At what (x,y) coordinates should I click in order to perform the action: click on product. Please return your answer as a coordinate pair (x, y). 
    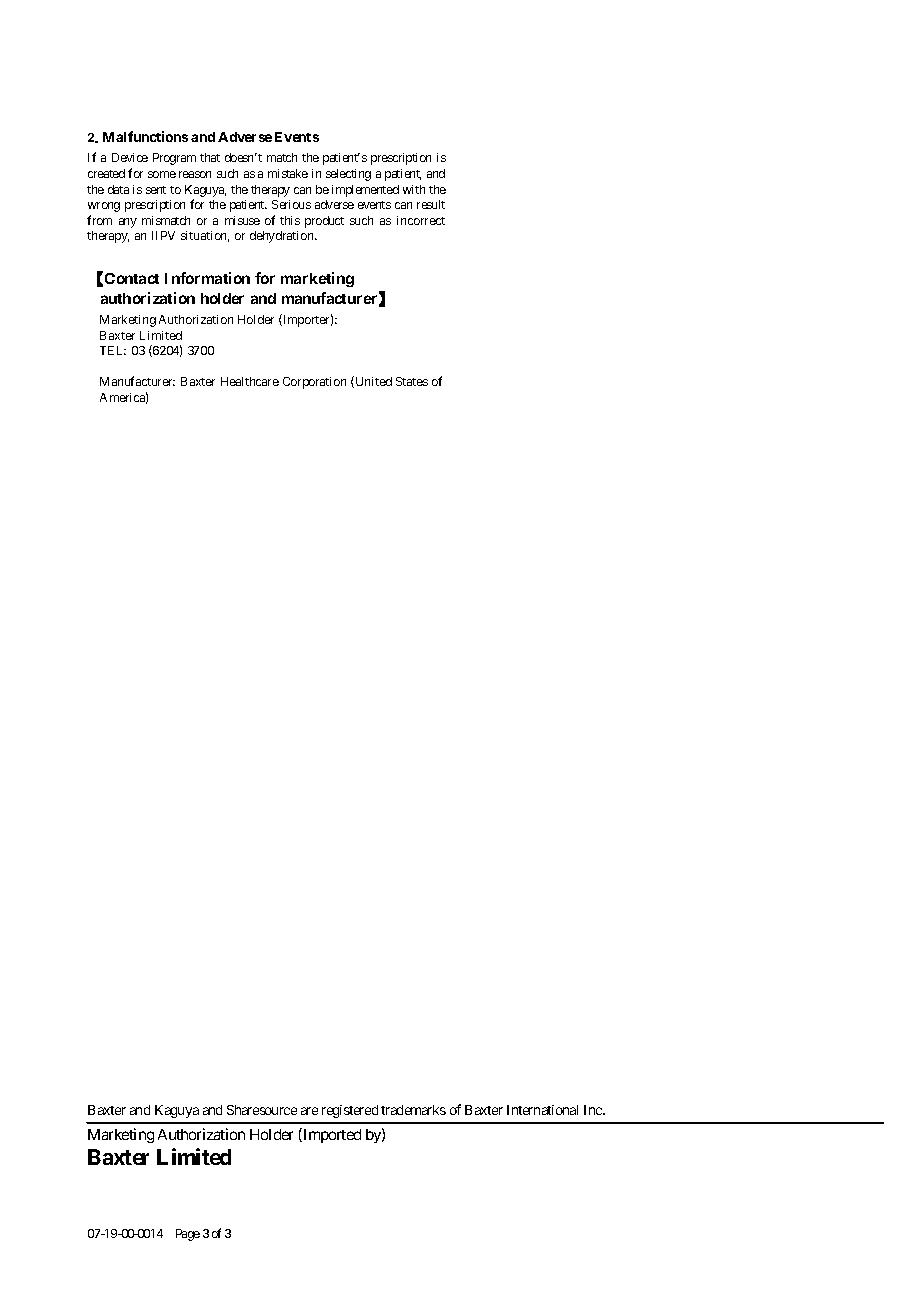
    Looking at the image, I should click on (324, 222).
